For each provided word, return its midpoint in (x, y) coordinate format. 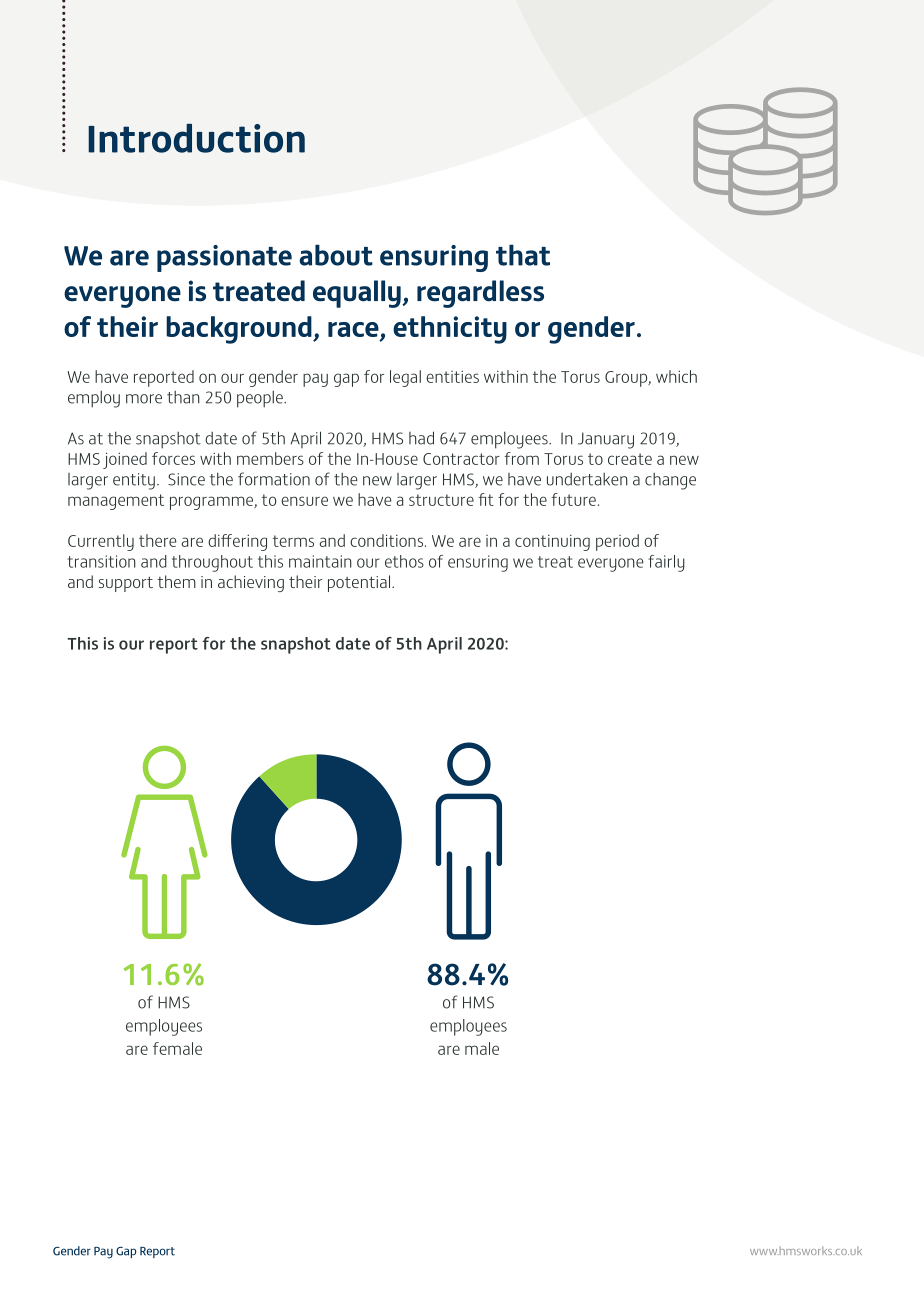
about (336, 255)
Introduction (196, 138)
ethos (404, 561)
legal (405, 378)
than (183, 397)
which (676, 376)
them (177, 581)
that (523, 255)
